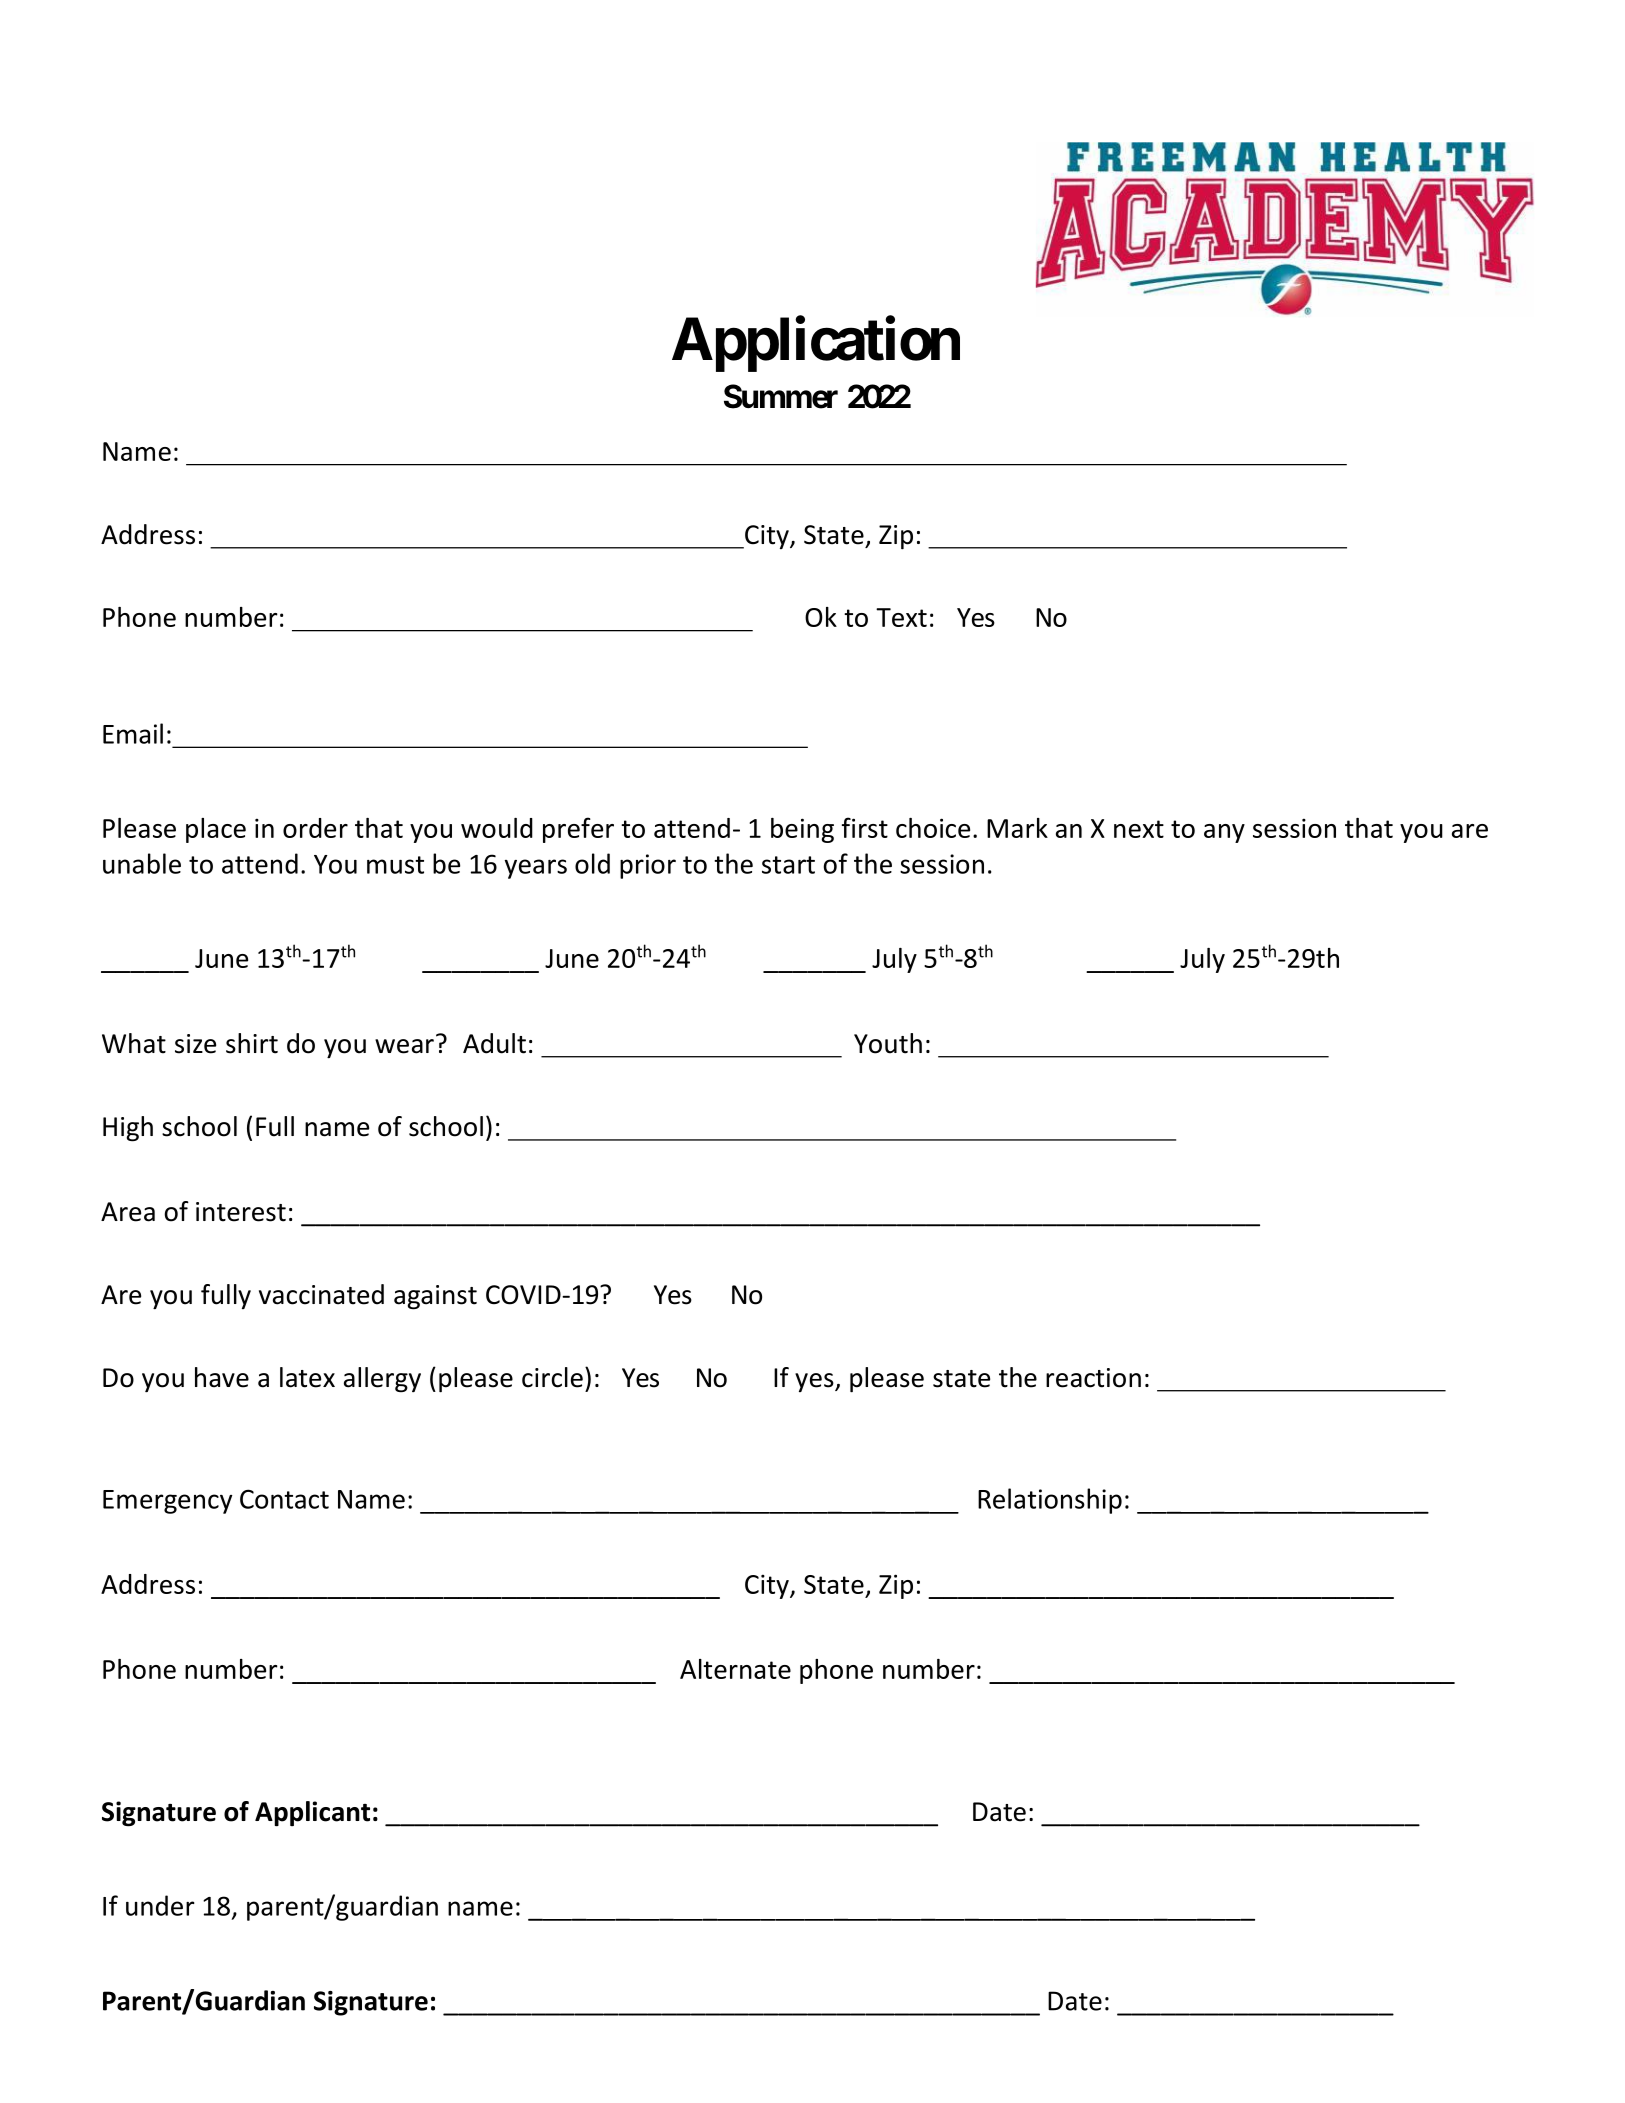  What do you see at coordinates (781, 396) in the screenshot?
I see `Summer` at bounding box center [781, 396].
